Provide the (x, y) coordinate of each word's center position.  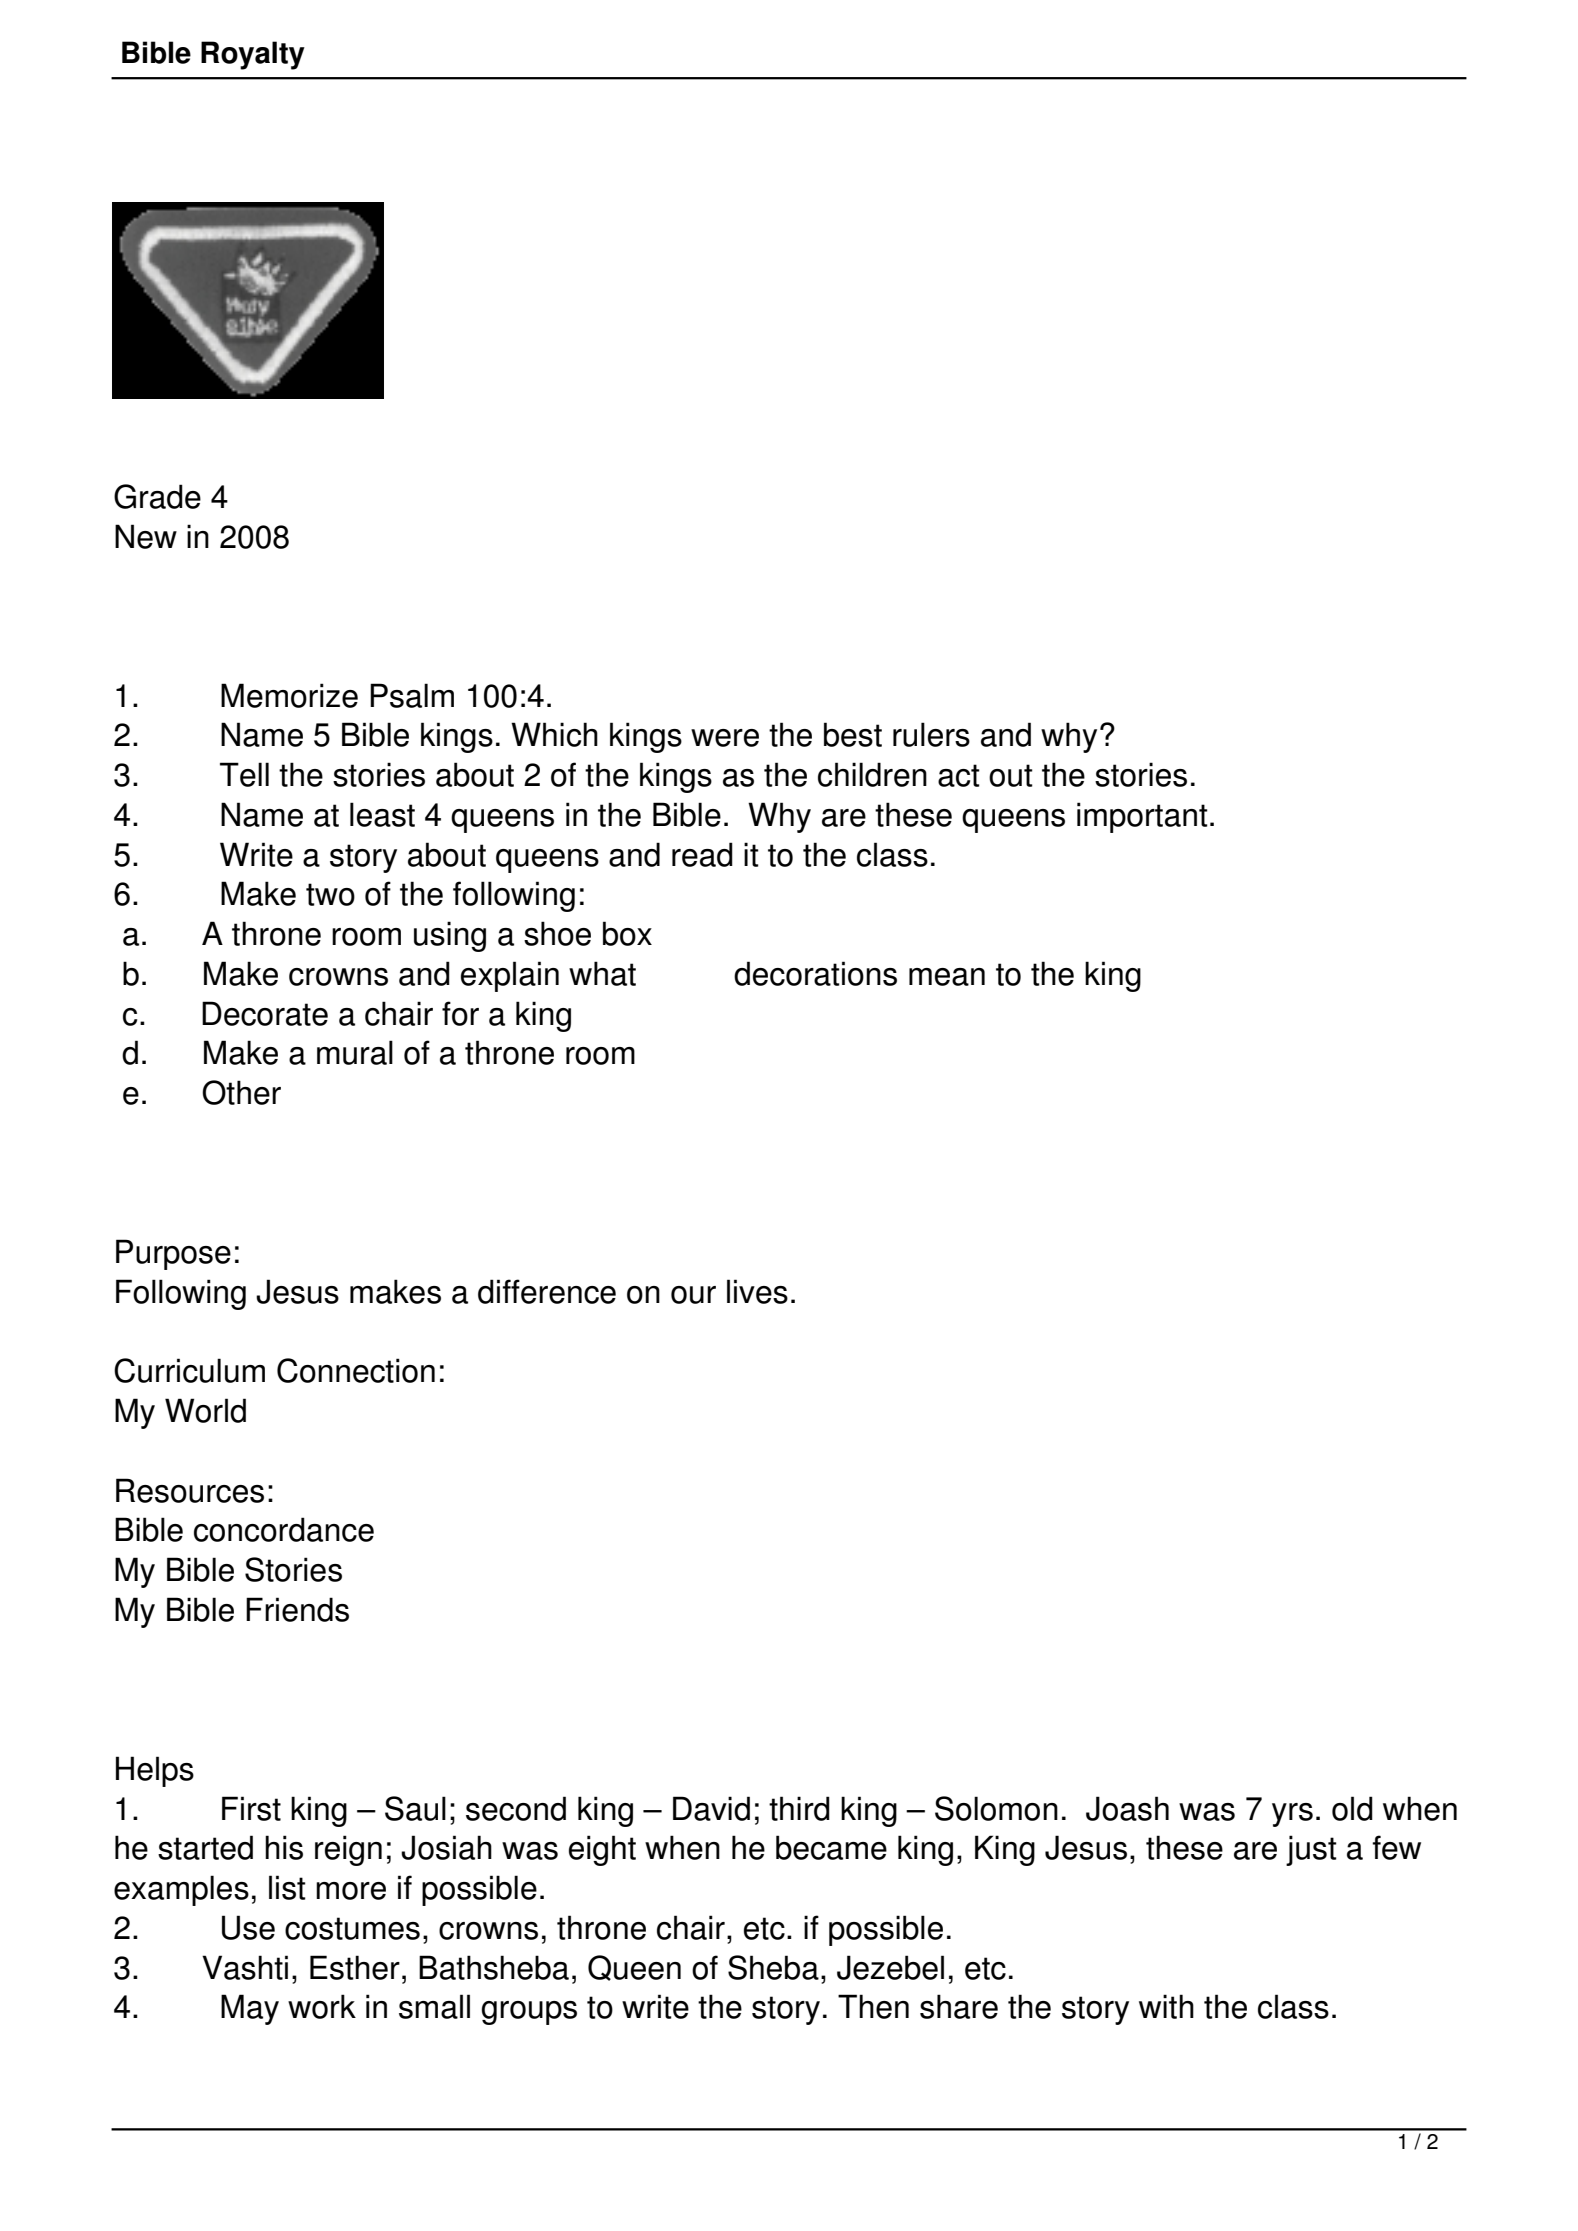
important (1142, 817)
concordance (284, 1529)
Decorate (265, 1013)
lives (757, 1291)
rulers (931, 734)
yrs (1292, 1815)
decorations (815, 973)
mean (947, 977)
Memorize (289, 695)
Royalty (253, 55)
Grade (157, 496)
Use (248, 1927)
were (725, 738)
